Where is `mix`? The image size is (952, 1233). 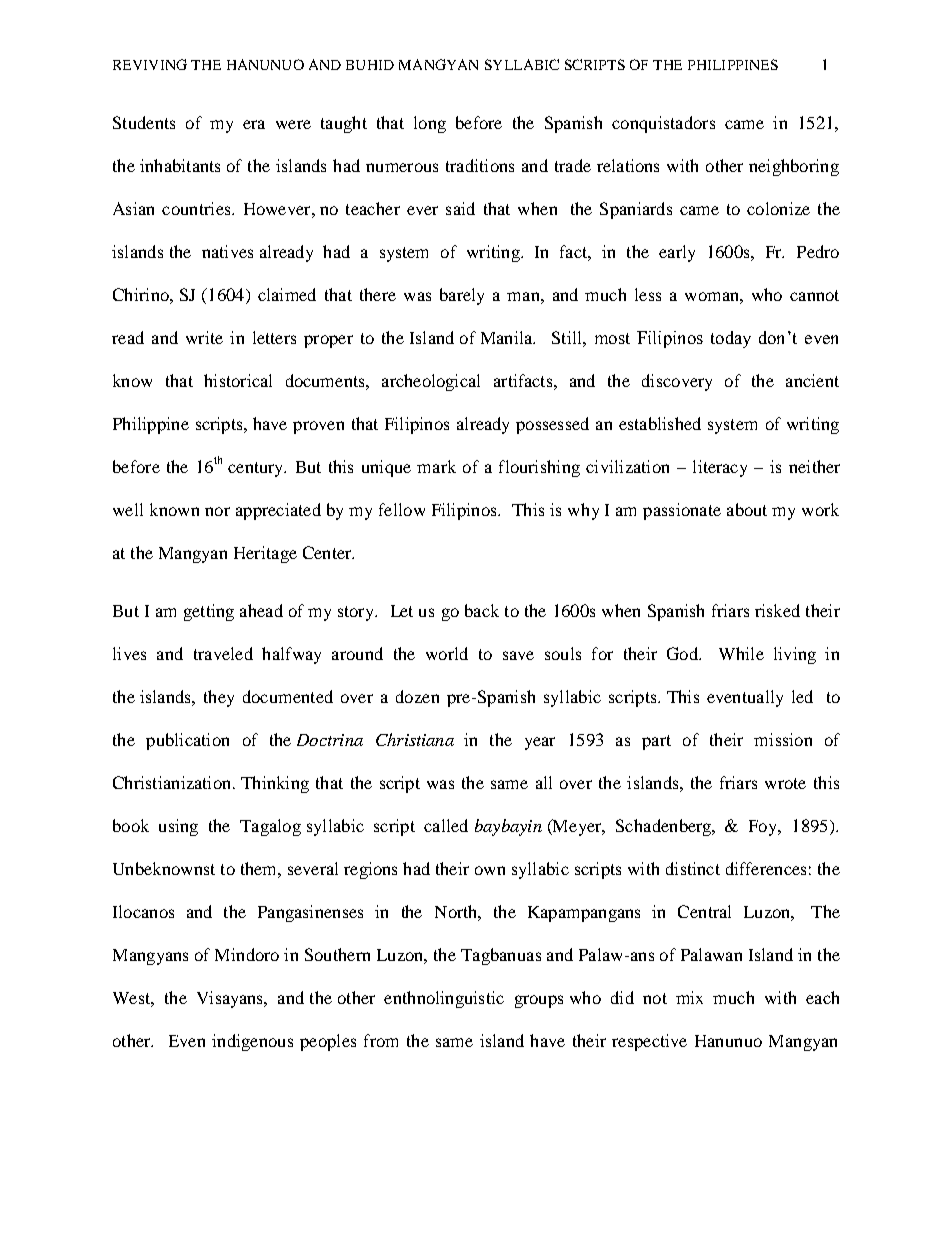 mix is located at coordinates (689, 997).
